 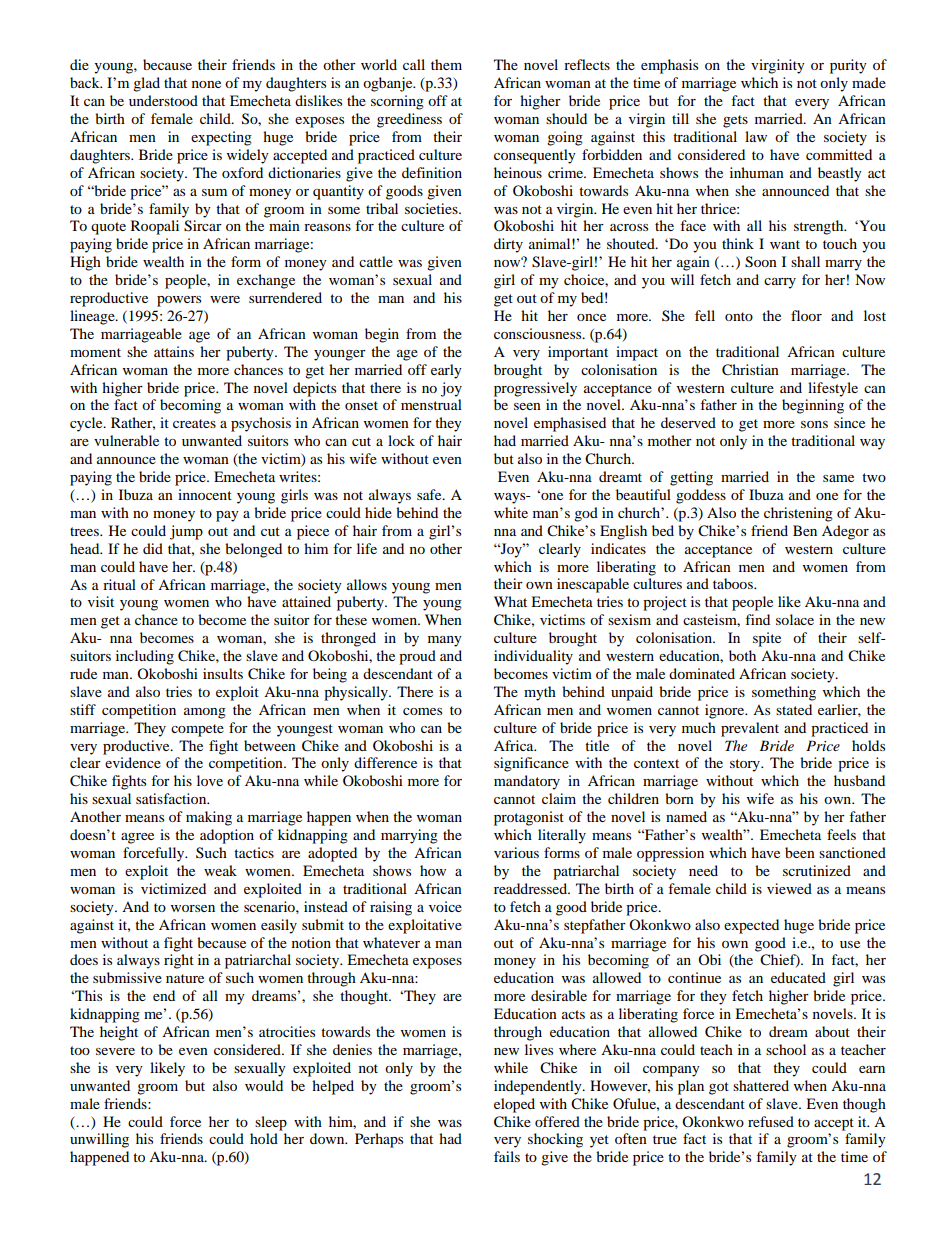 I want to click on gets, so click(x=735, y=121).
